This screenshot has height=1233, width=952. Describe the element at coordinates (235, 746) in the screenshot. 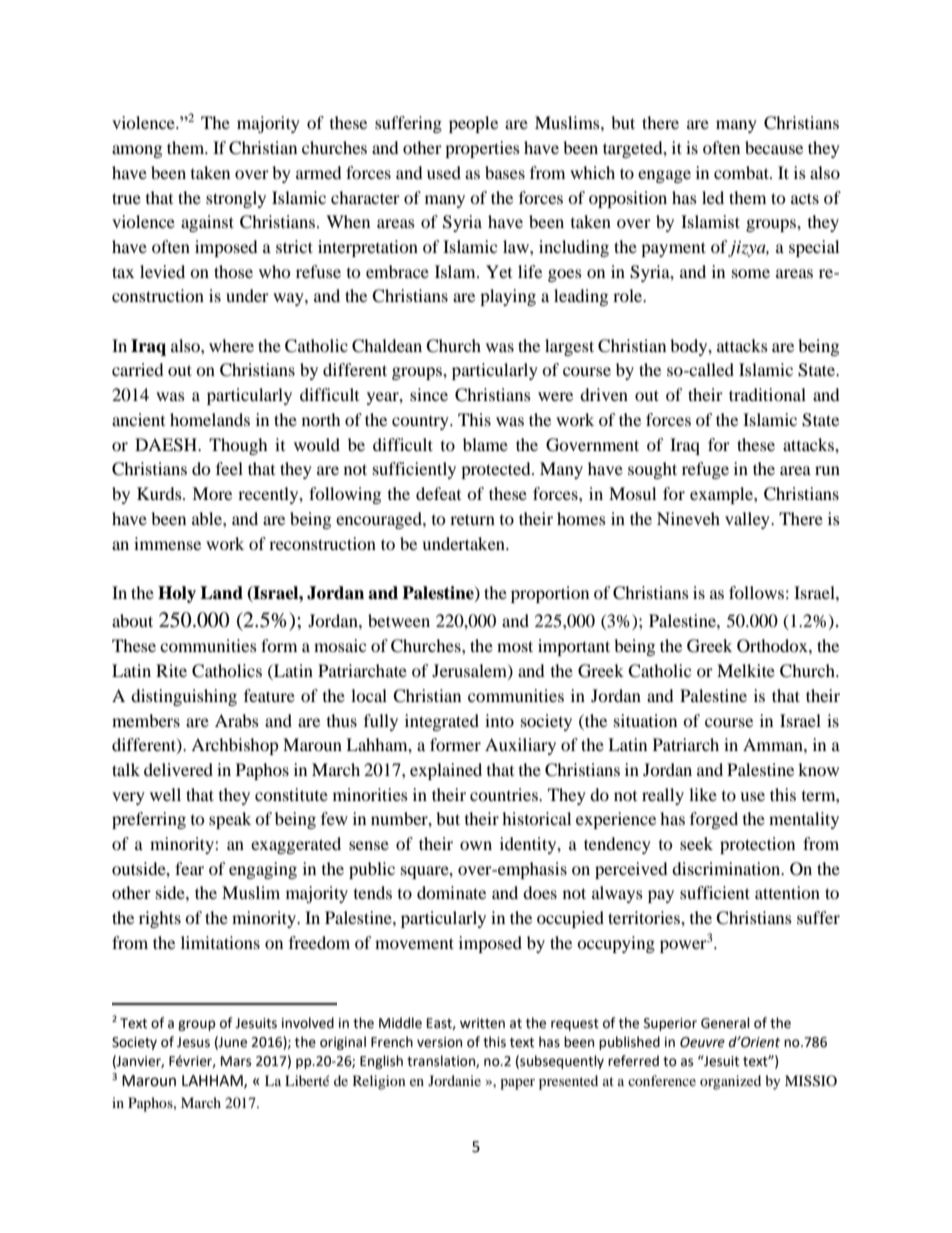

I see `Archbishop` at that location.
